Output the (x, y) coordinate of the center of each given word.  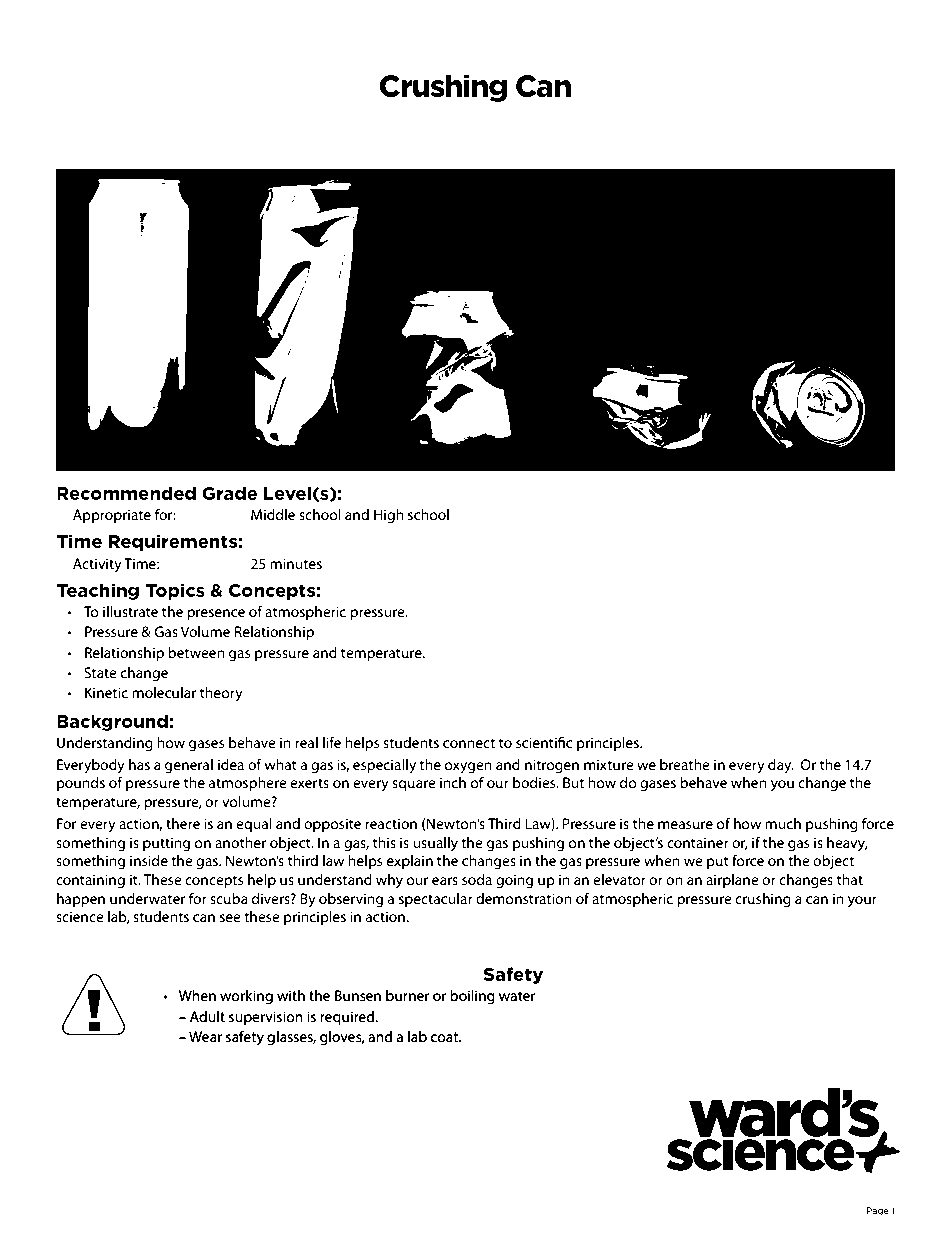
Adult (207, 1016)
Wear (205, 1036)
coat (446, 1037)
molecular (164, 692)
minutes (296, 563)
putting (166, 844)
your (862, 902)
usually (435, 844)
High (389, 516)
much (783, 823)
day (781, 766)
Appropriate (112, 516)
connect (469, 743)
